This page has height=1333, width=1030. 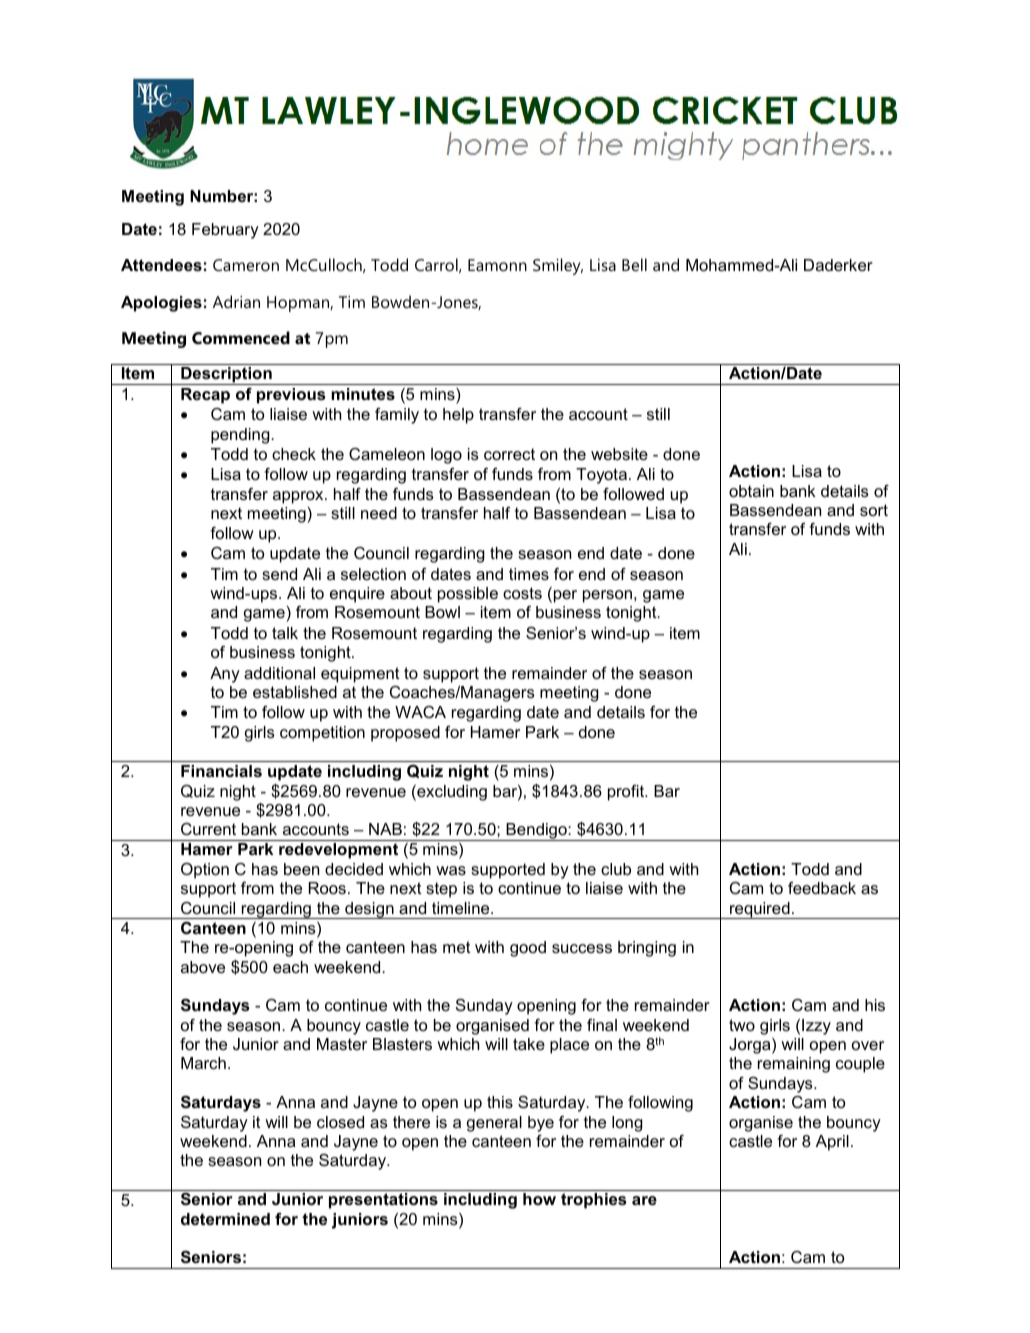 What do you see at coordinates (405, 734) in the page?
I see `proposed` at bounding box center [405, 734].
